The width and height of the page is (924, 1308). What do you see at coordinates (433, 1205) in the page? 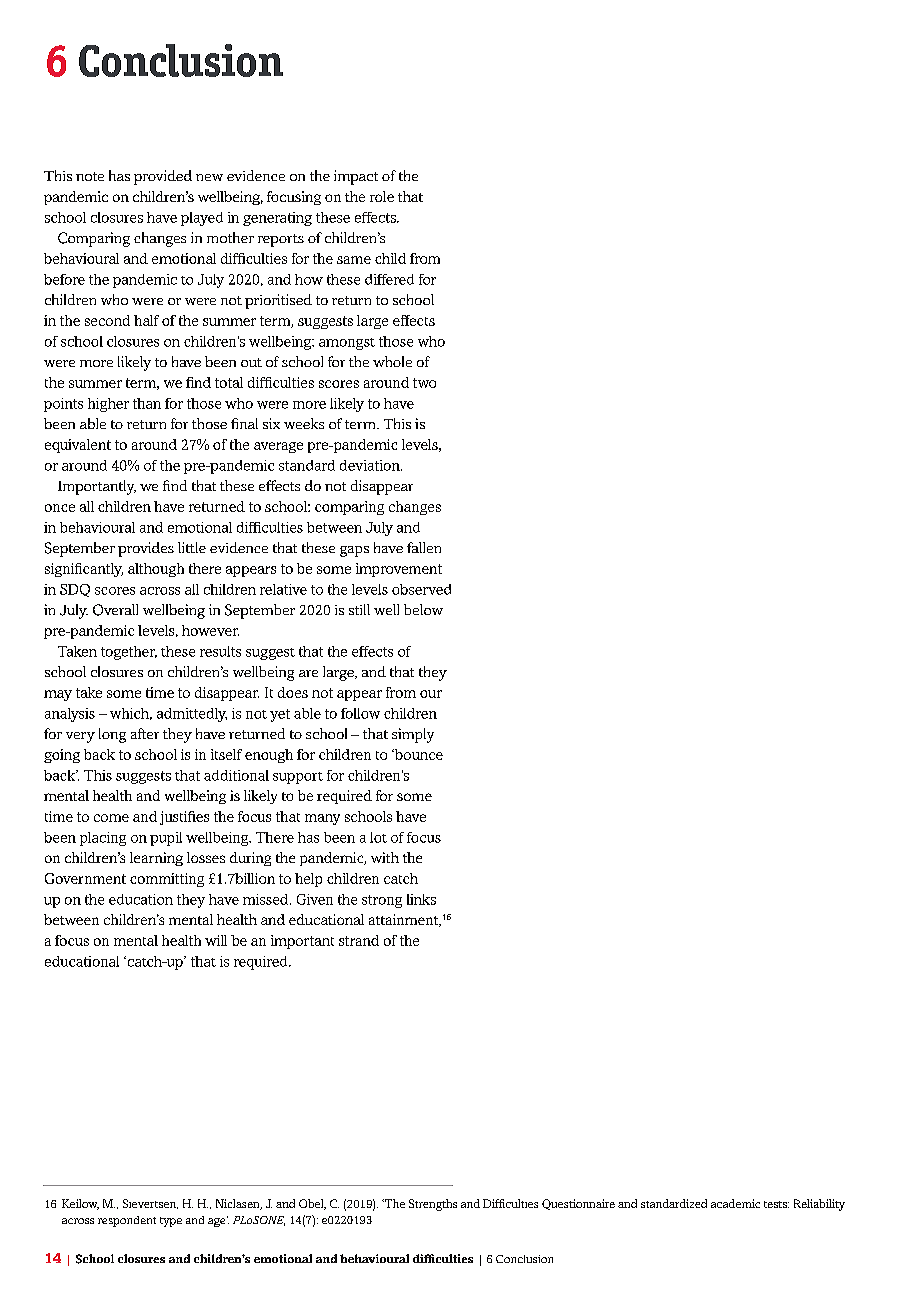
I see `Strengths` at bounding box center [433, 1205].
